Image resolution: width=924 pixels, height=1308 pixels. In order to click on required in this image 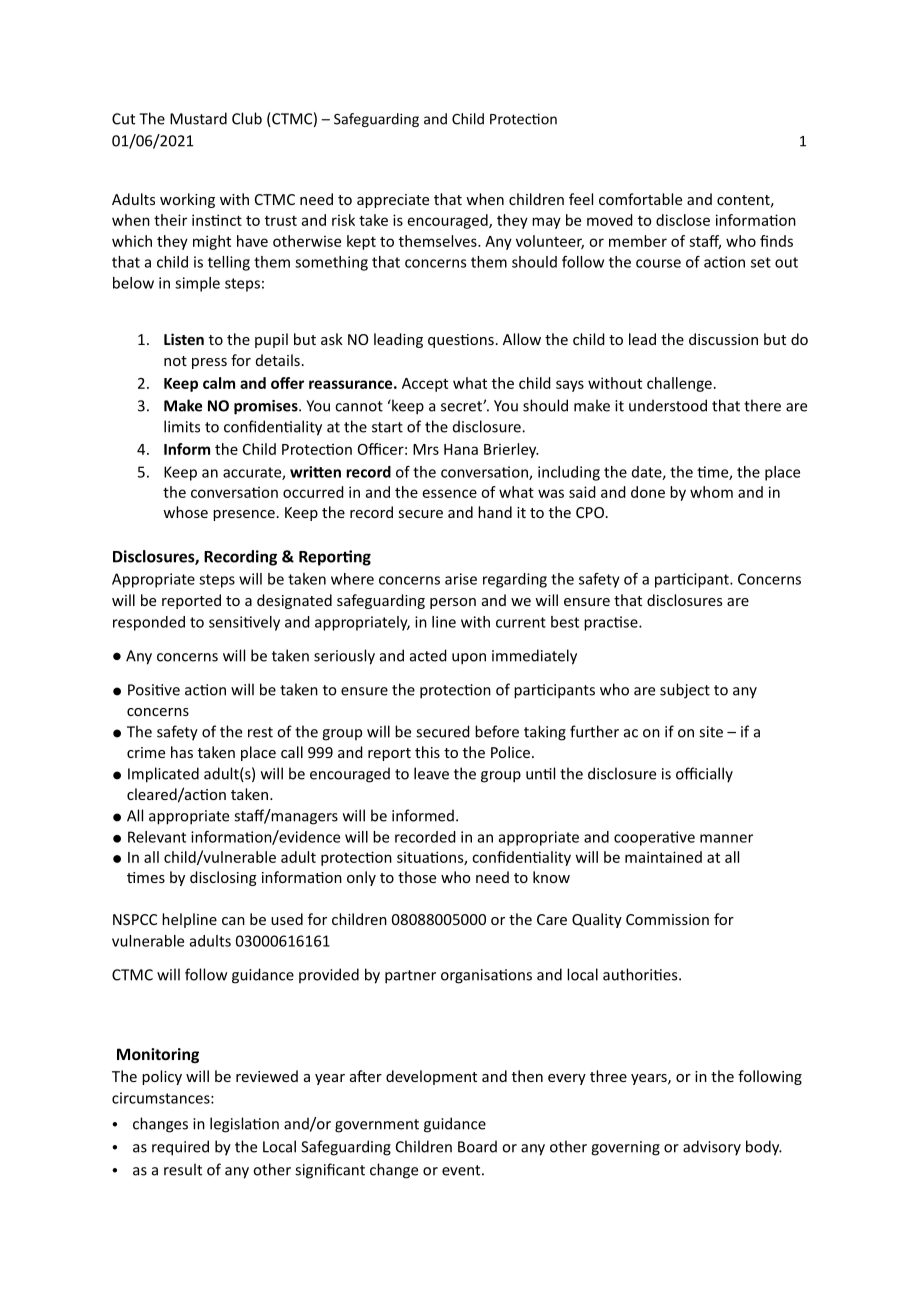, I will do `click(180, 1148)`.
